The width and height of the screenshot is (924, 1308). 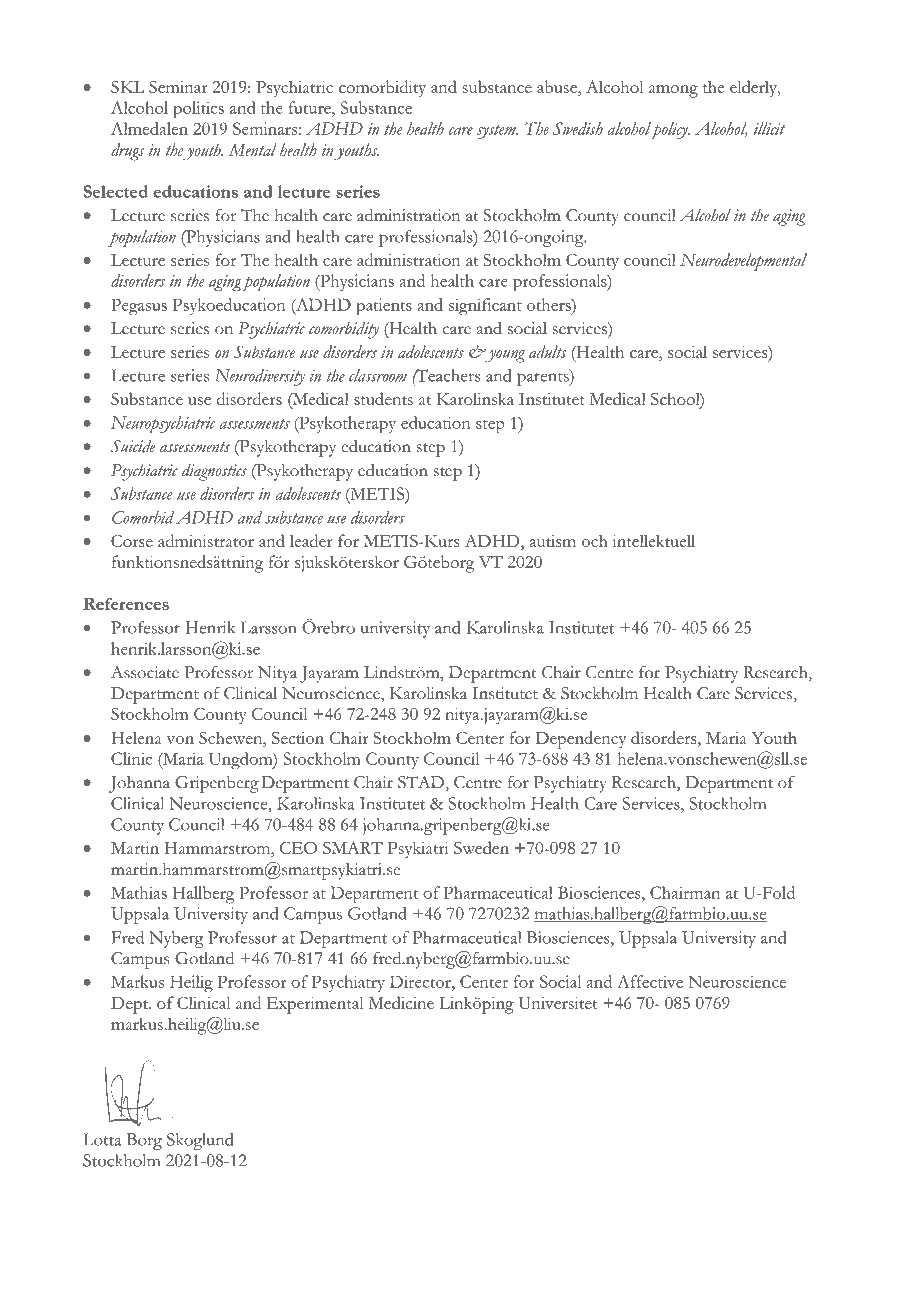 I want to click on autism, so click(x=553, y=541).
